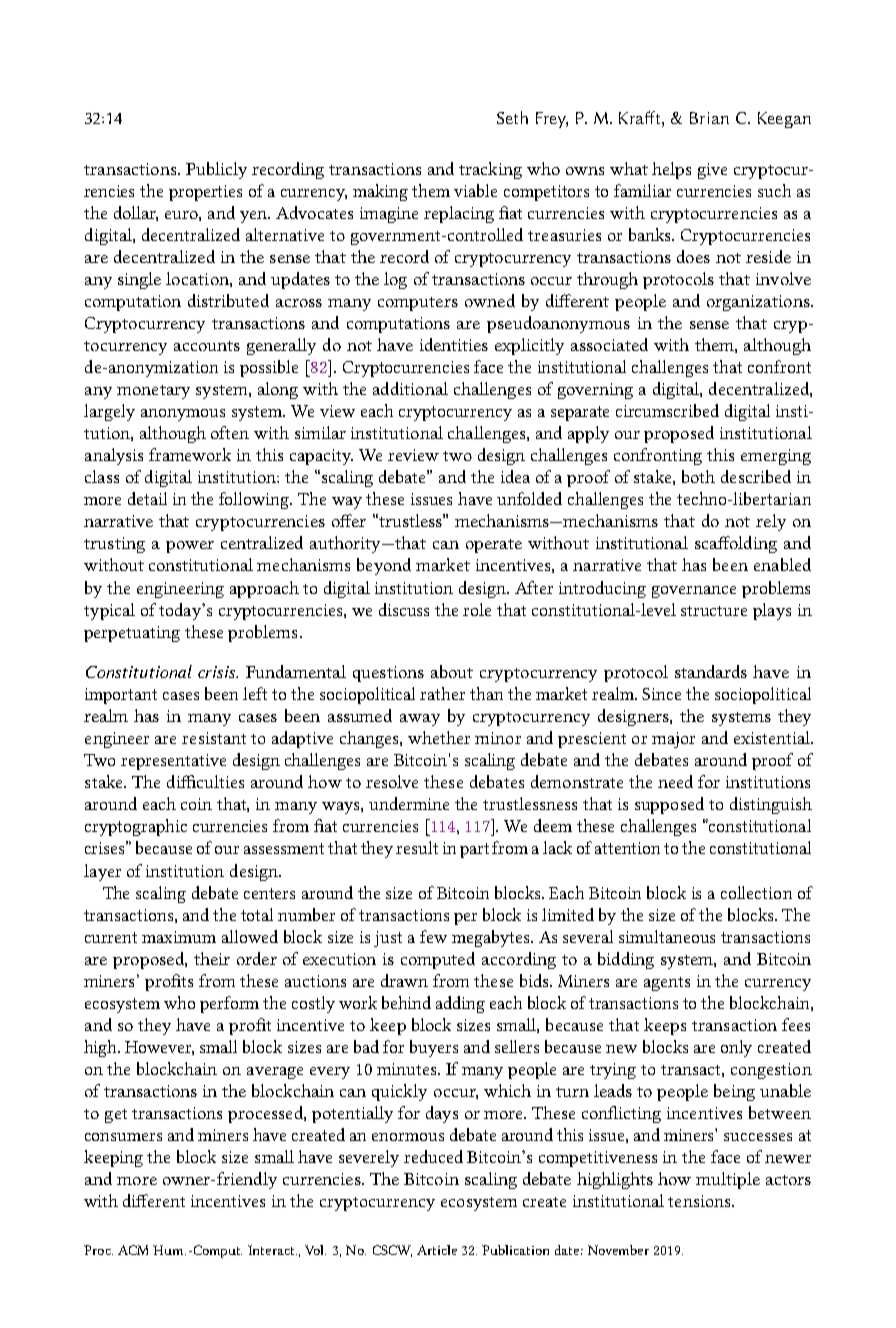 The height and width of the page is (1328, 896). I want to click on give, so click(712, 171).
